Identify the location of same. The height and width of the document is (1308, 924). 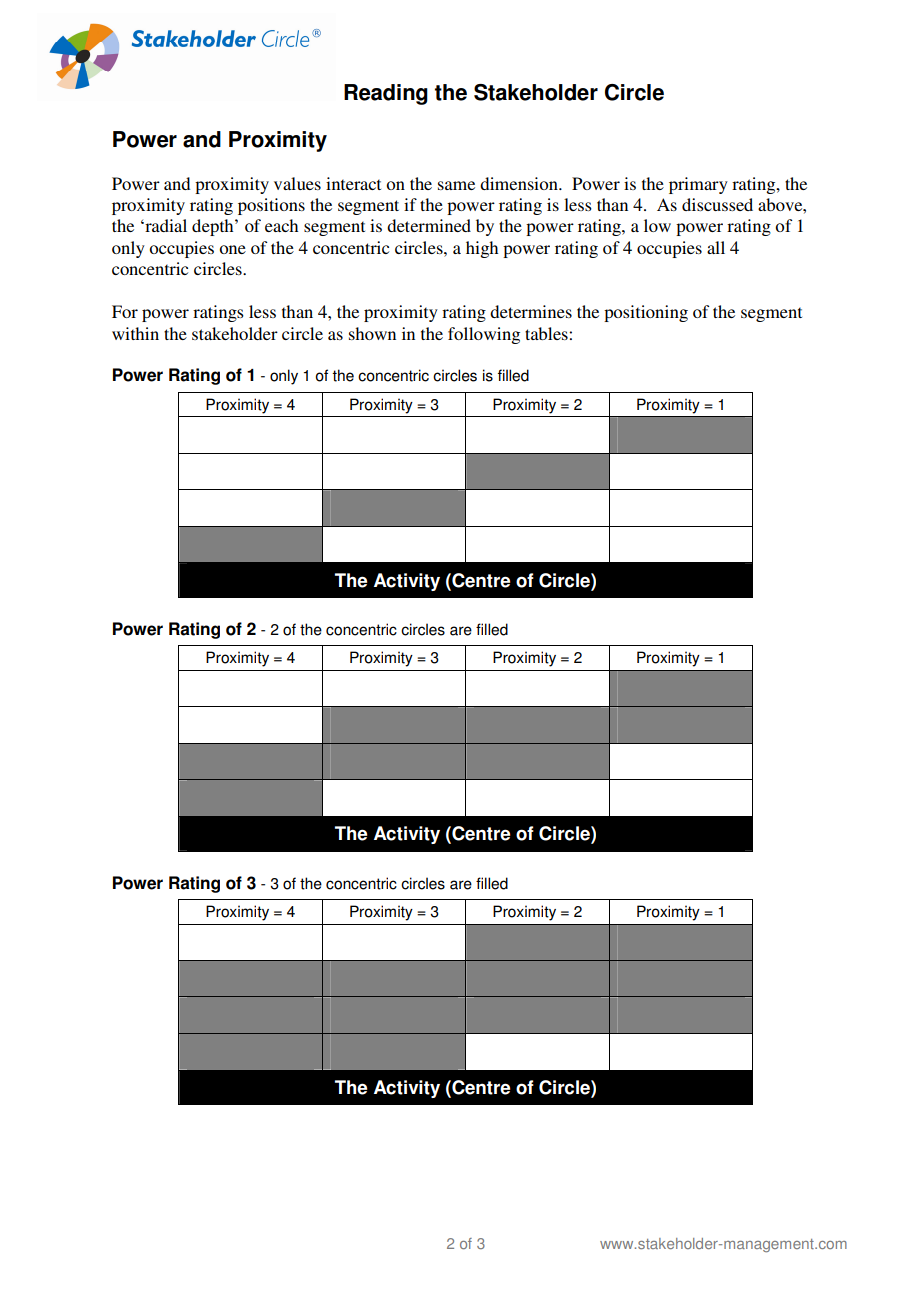
(456, 185).
